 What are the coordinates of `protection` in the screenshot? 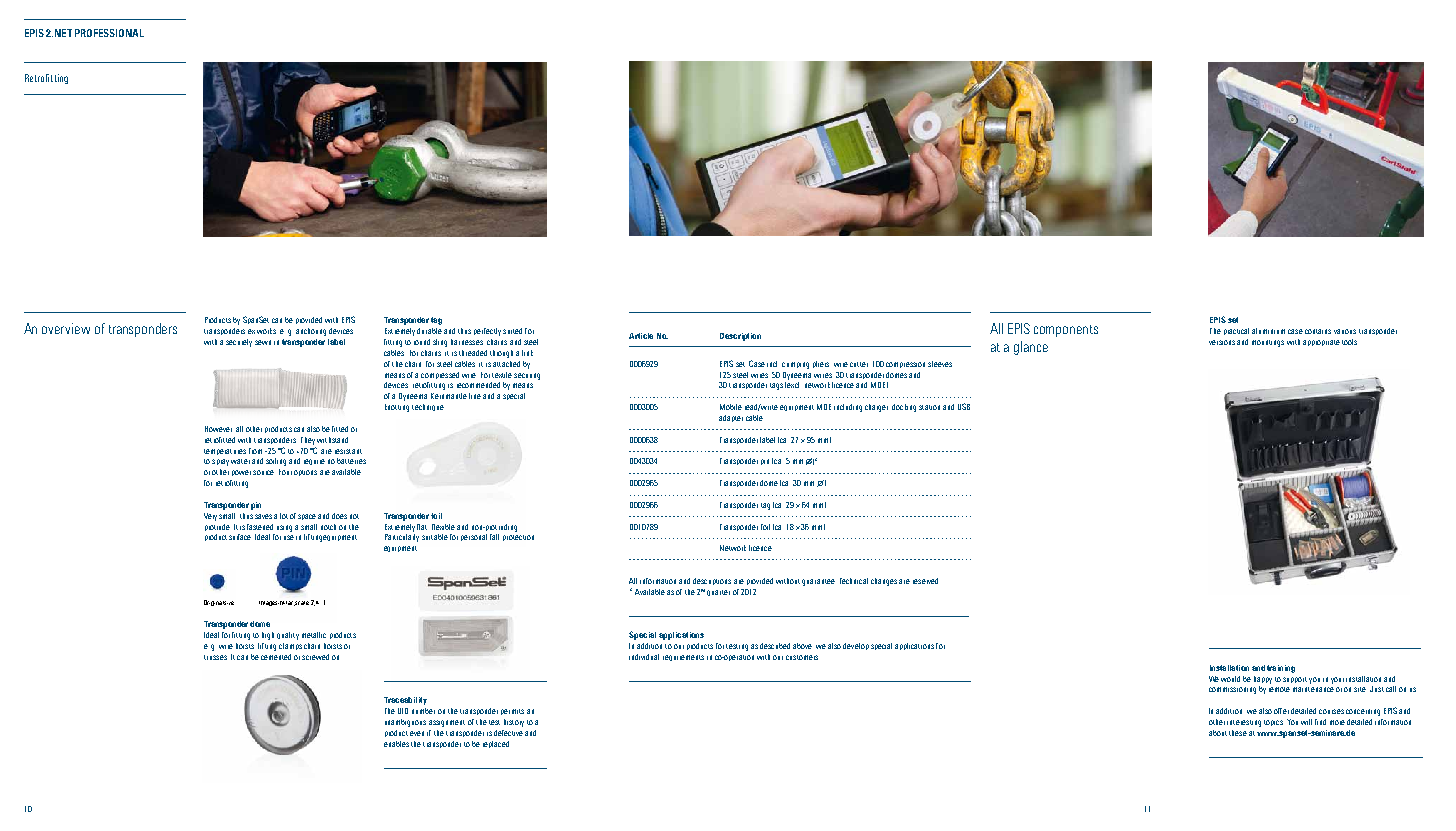 It's located at (518, 538).
